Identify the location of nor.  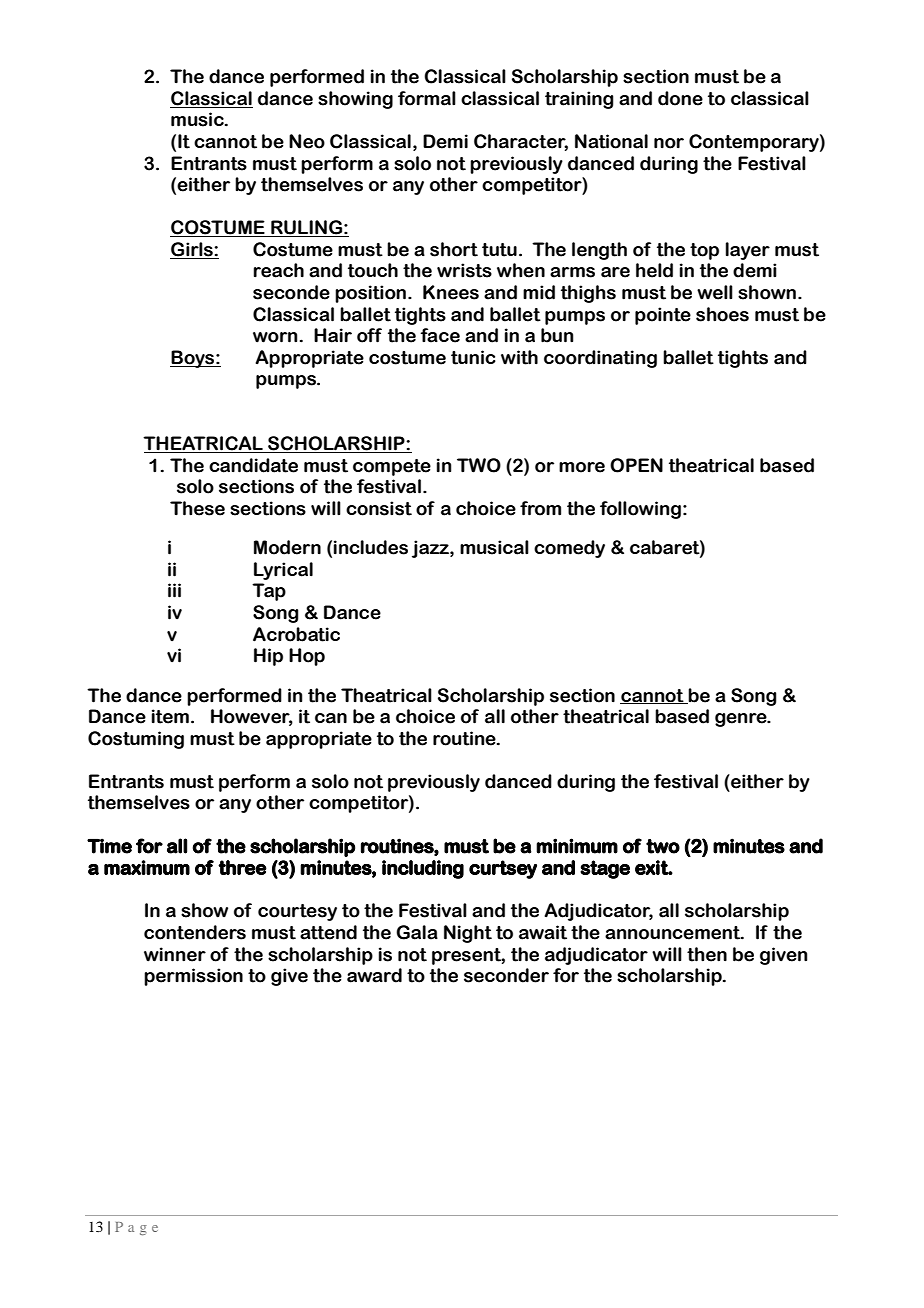
(669, 143).
